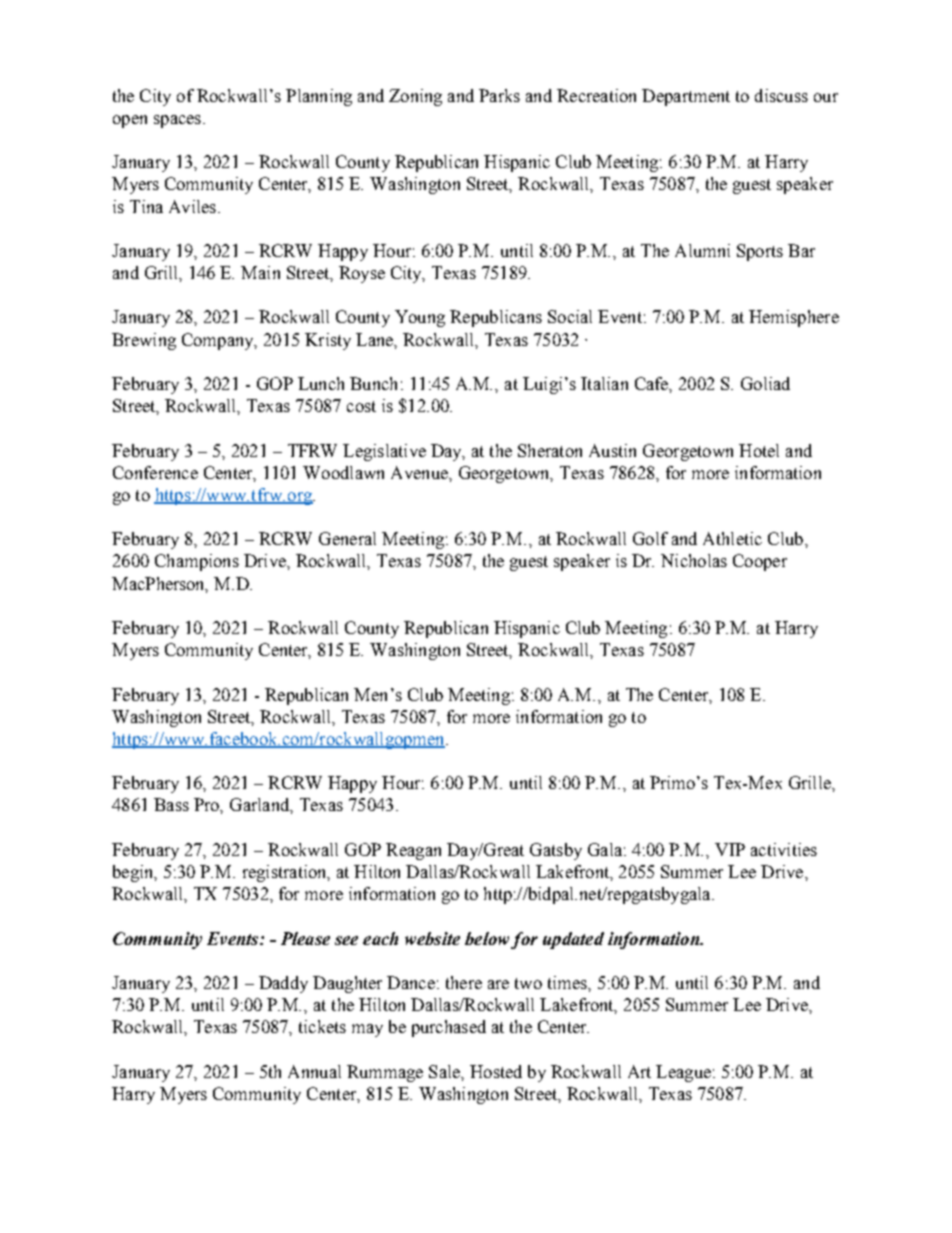 The width and height of the screenshot is (952, 1233). Describe the element at coordinates (197, 562) in the screenshot. I see `Champions` at that location.
